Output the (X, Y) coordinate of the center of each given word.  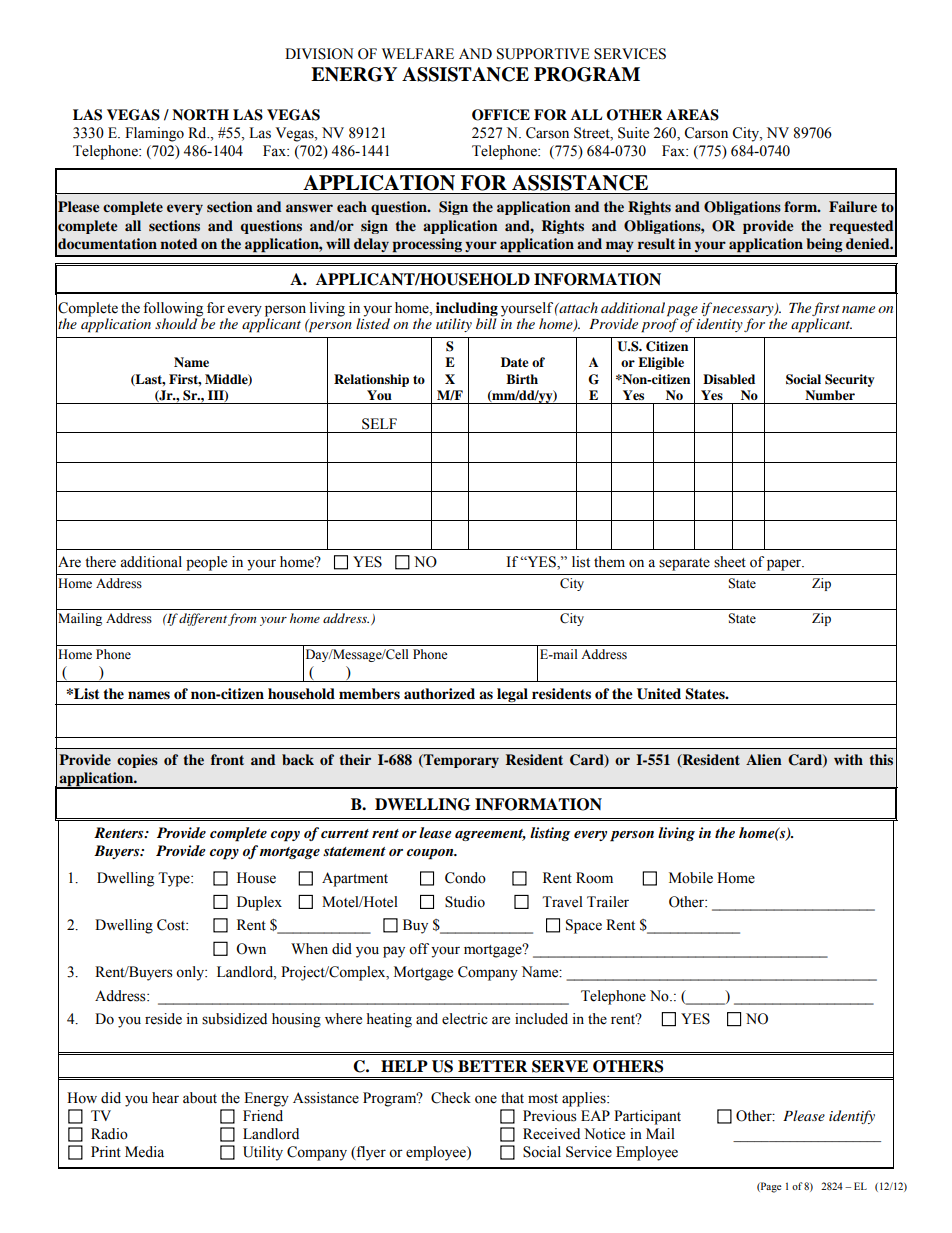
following (173, 309)
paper (785, 565)
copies (137, 761)
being (824, 245)
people (206, 563)
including (467, 309)
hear (165, 1098)
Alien (764, 759)
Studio (465, 902)
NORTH (200, 115)
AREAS (692, 115)
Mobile (691, 878)
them (609, 562)
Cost (172, 925)
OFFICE (501, 115)
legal (512, 695)
